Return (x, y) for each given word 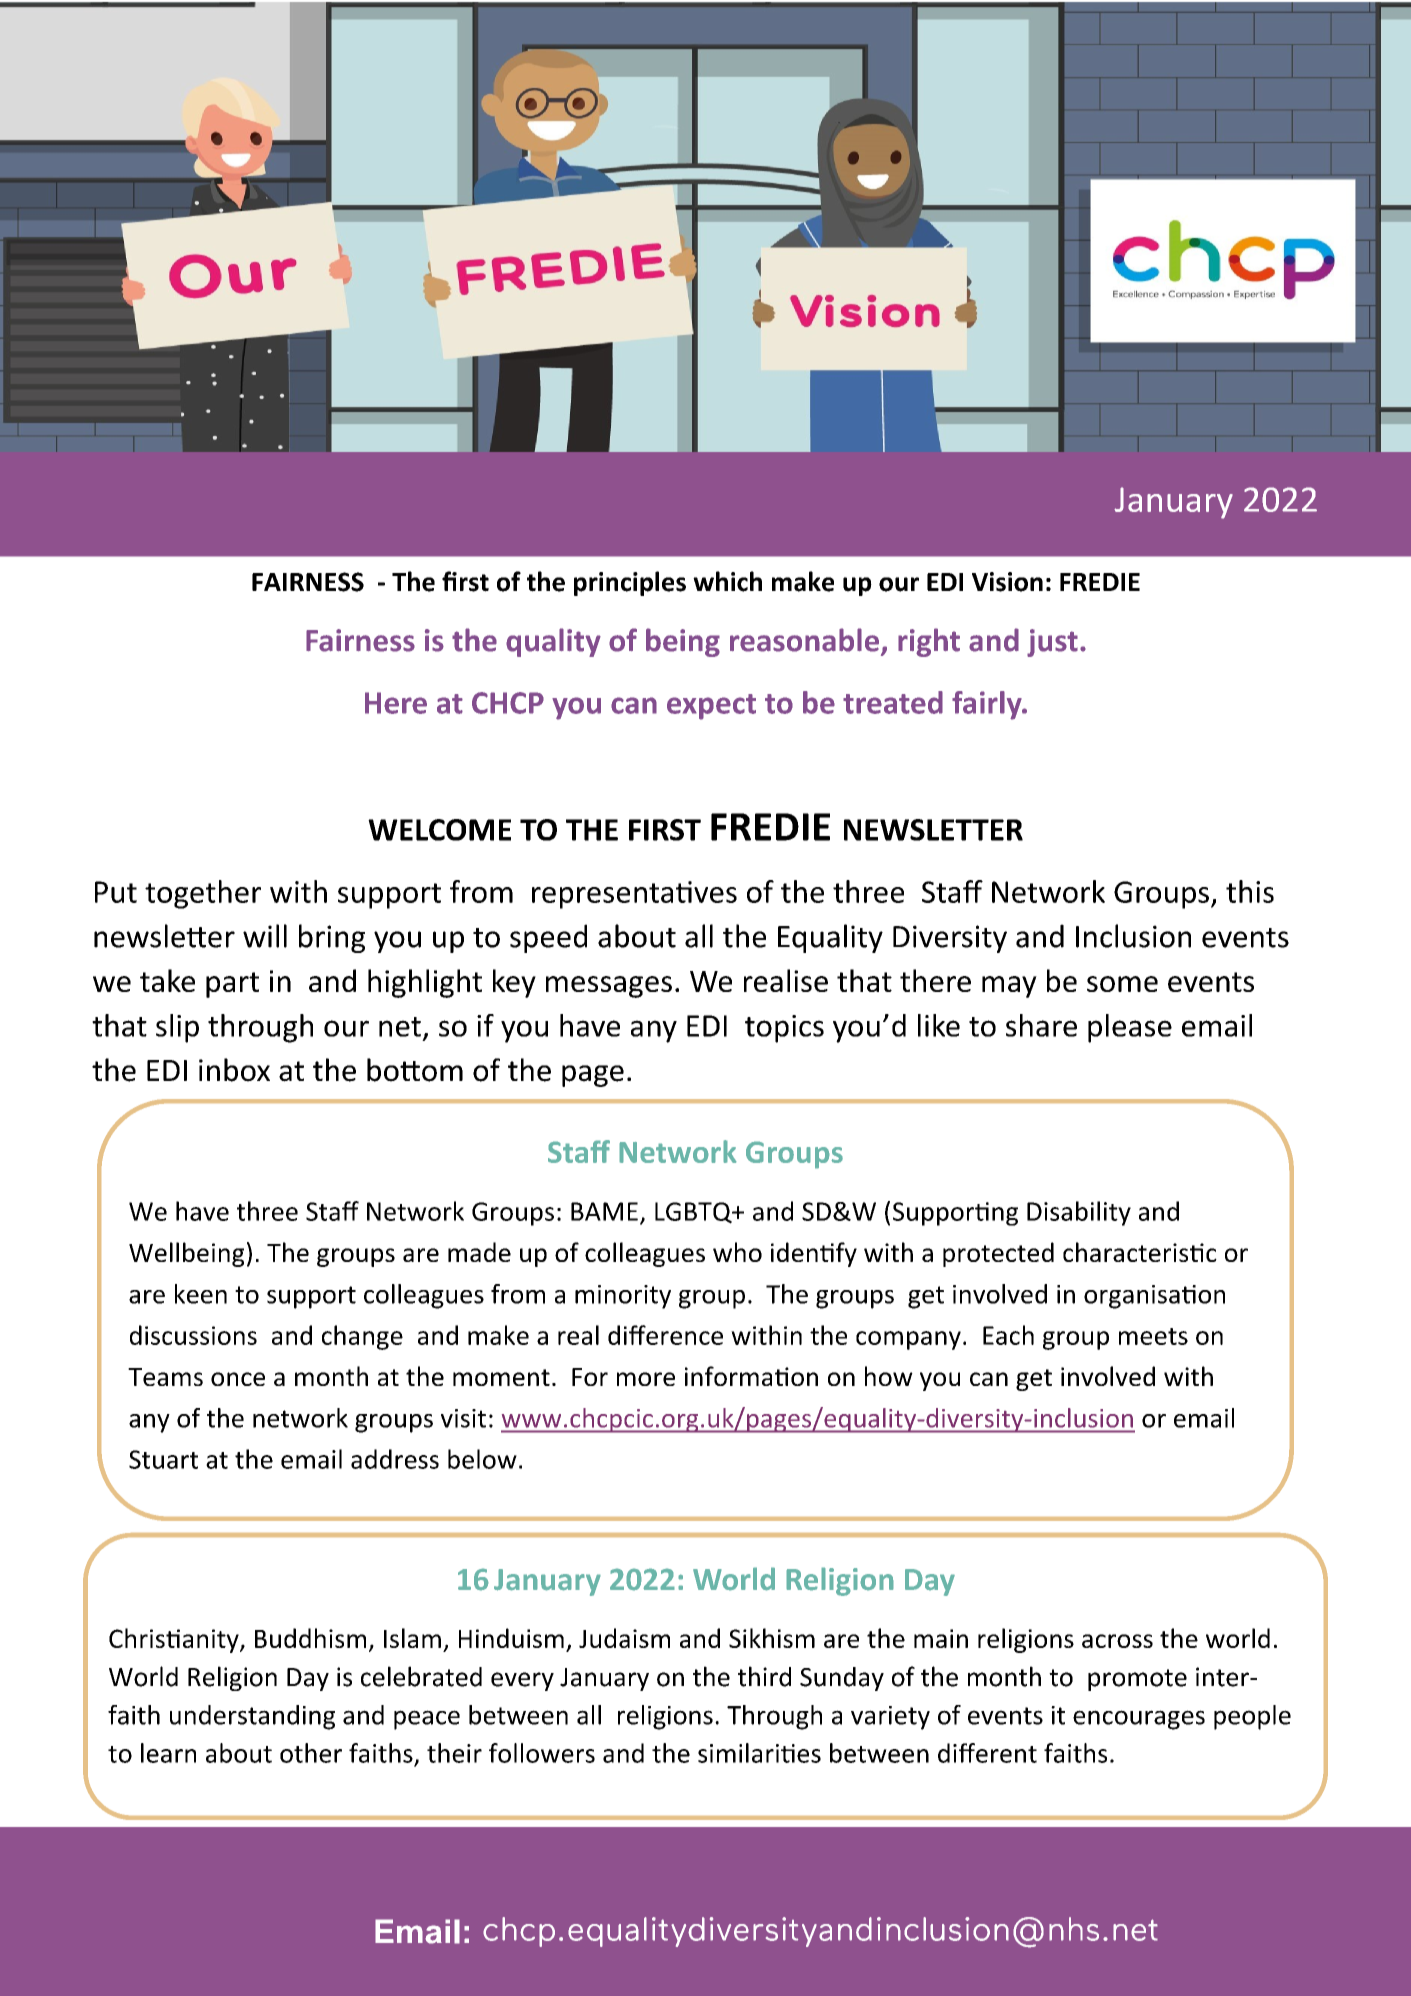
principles (630, 583)
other (311, 1753)
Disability (1079, 1213)
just (1052, 643)
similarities (759, 1753)
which (727, 581)
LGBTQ (694, 1213)
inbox (234, 1070)
